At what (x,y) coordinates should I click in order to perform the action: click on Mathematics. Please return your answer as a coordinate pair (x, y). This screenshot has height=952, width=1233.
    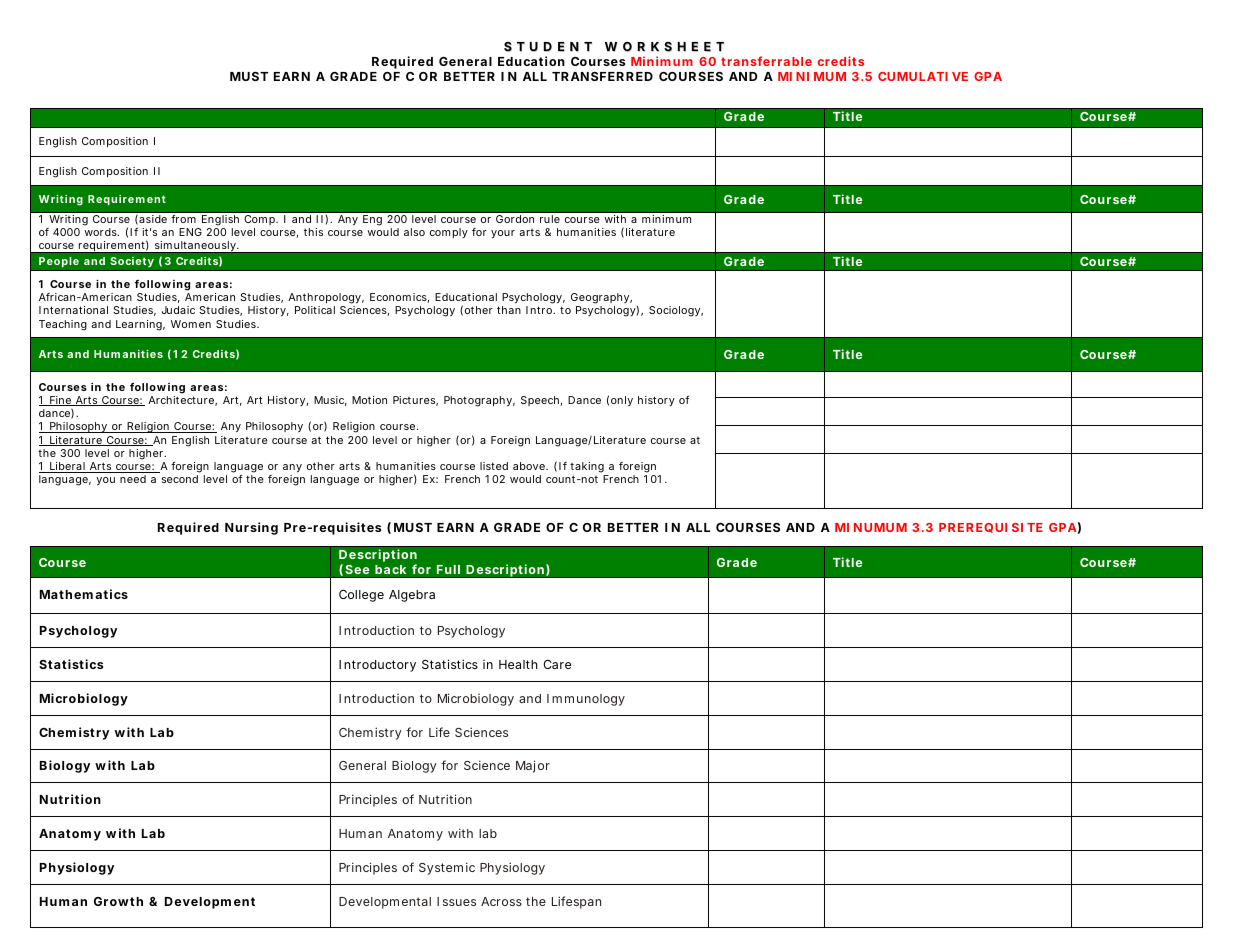
    Looking at the image, I should click on (84, 594).
